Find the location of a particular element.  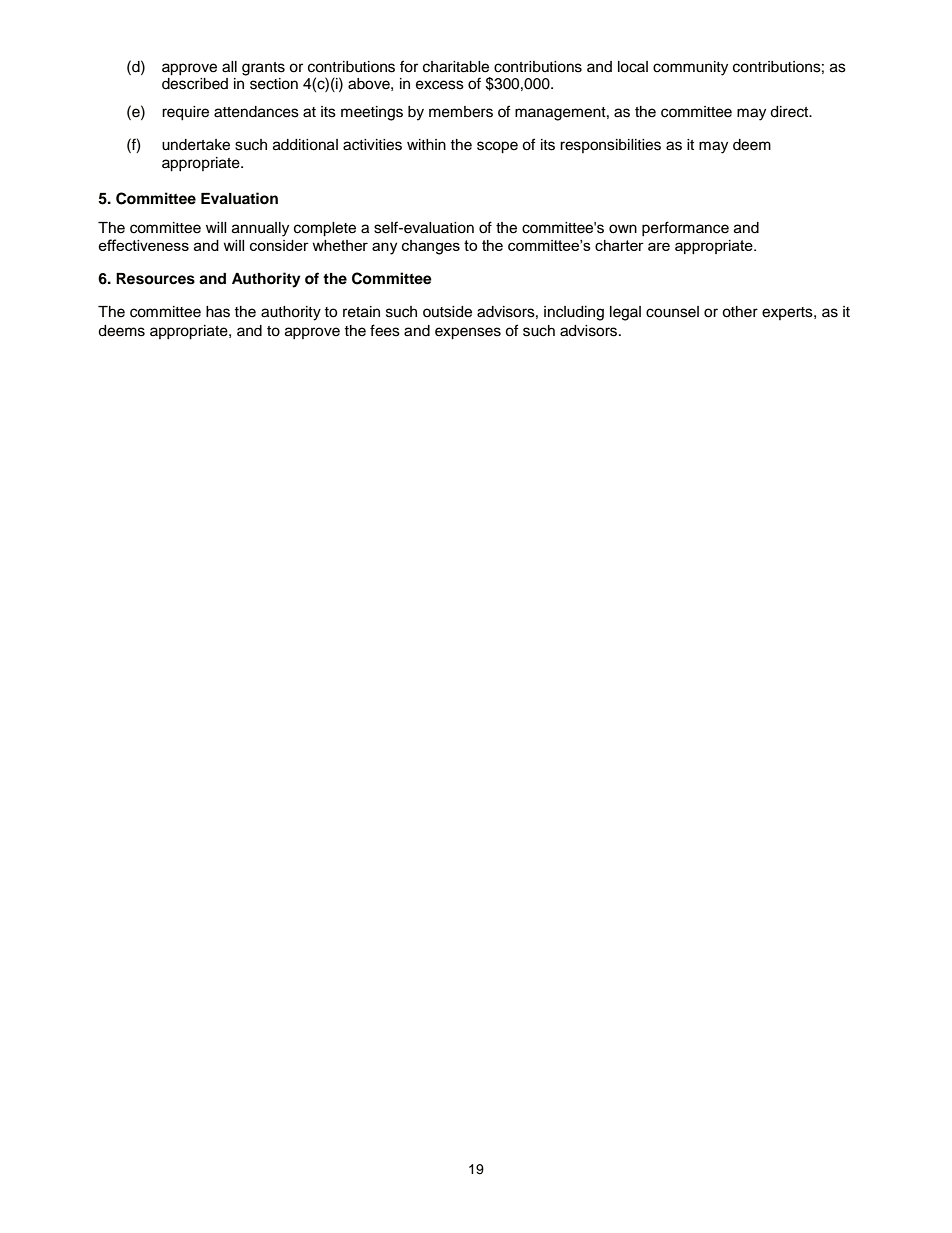

performance is located at coordinates (685, 229).
